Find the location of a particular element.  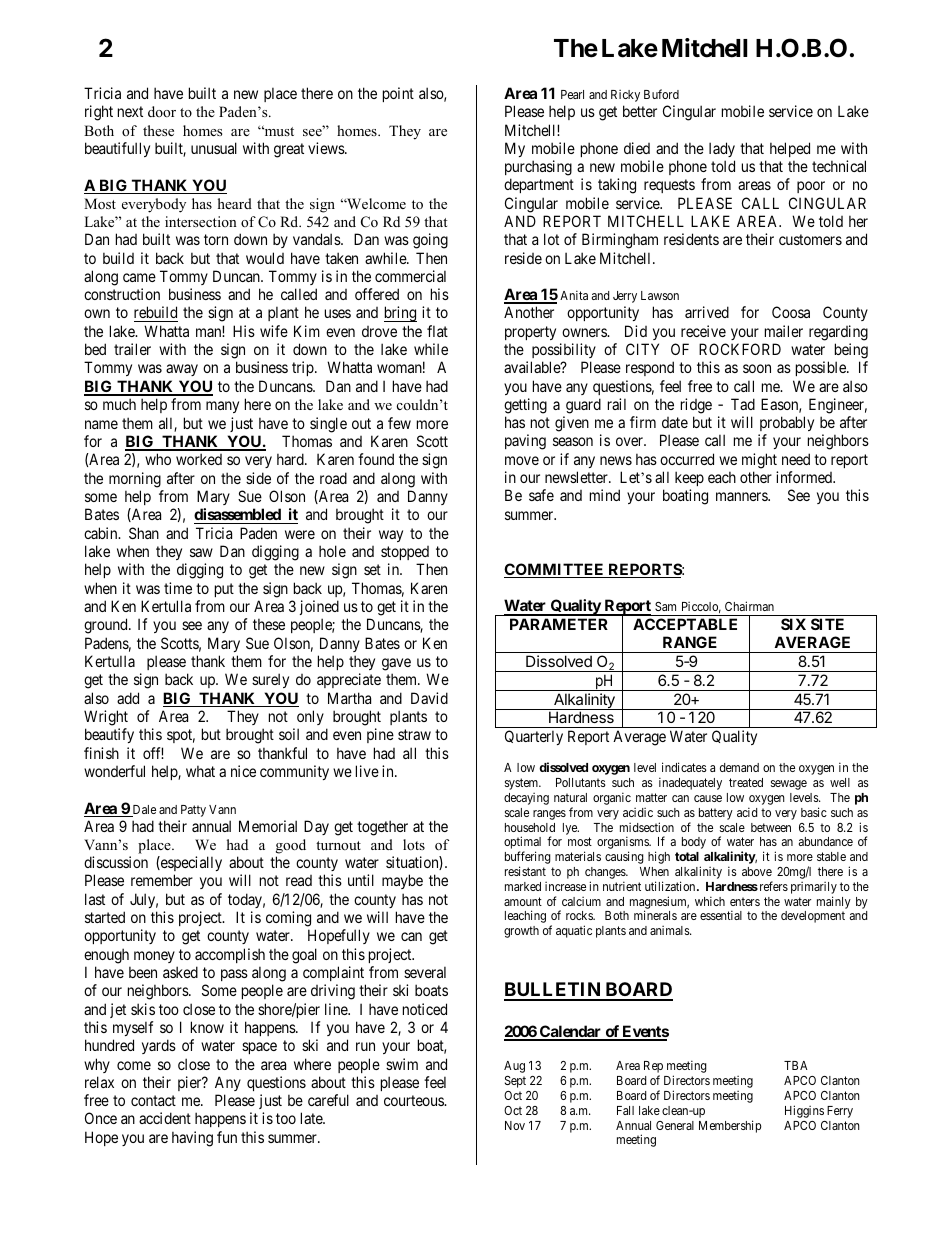

lady is located at coordinates (722, 149).
